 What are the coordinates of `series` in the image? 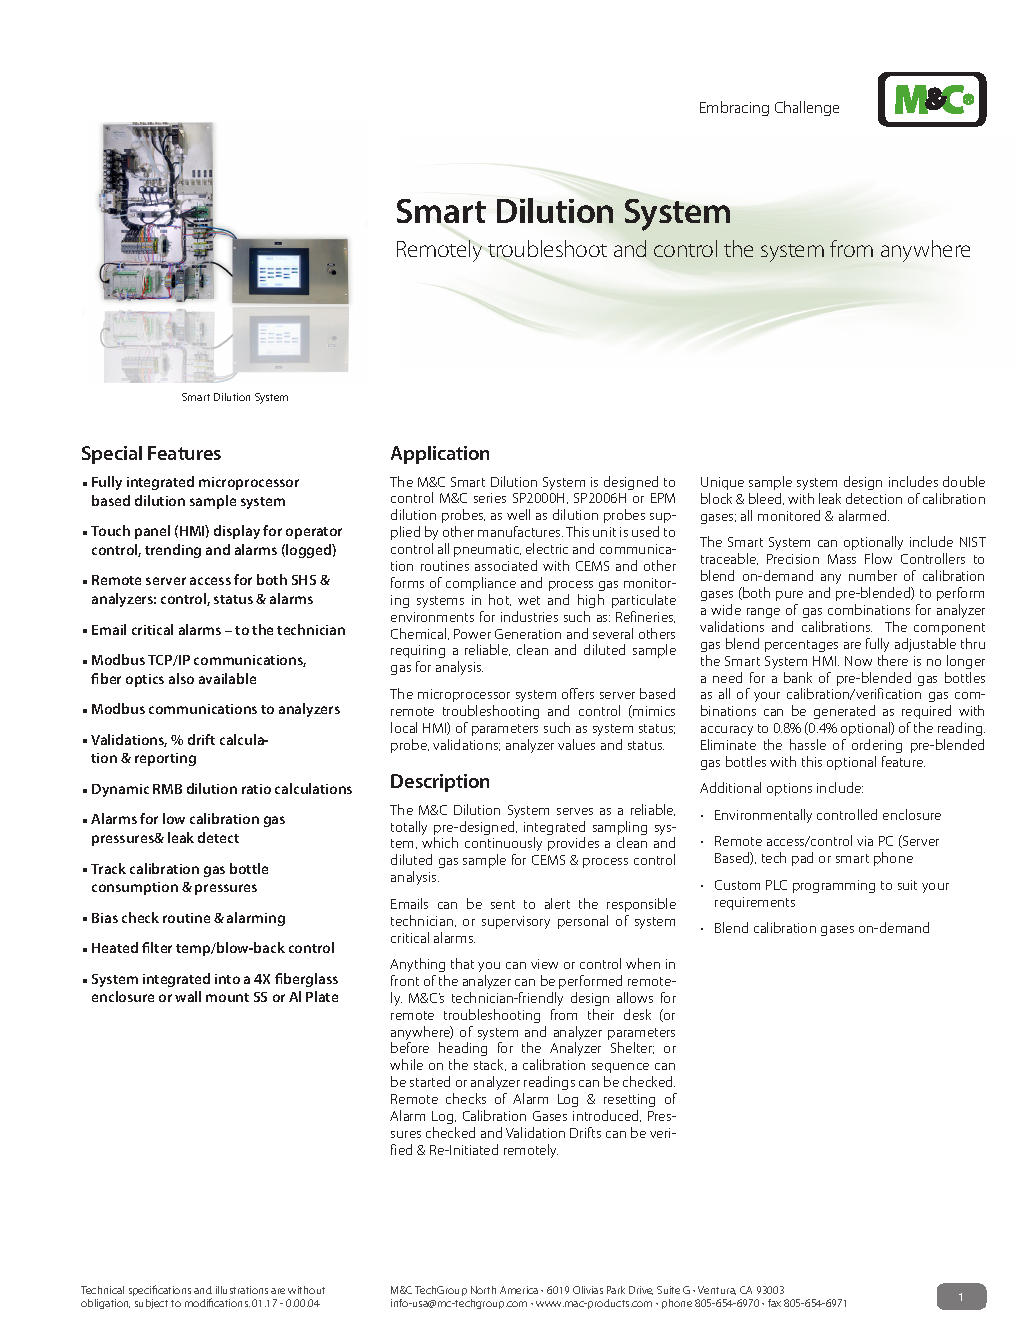 It's located at (490, 498).
